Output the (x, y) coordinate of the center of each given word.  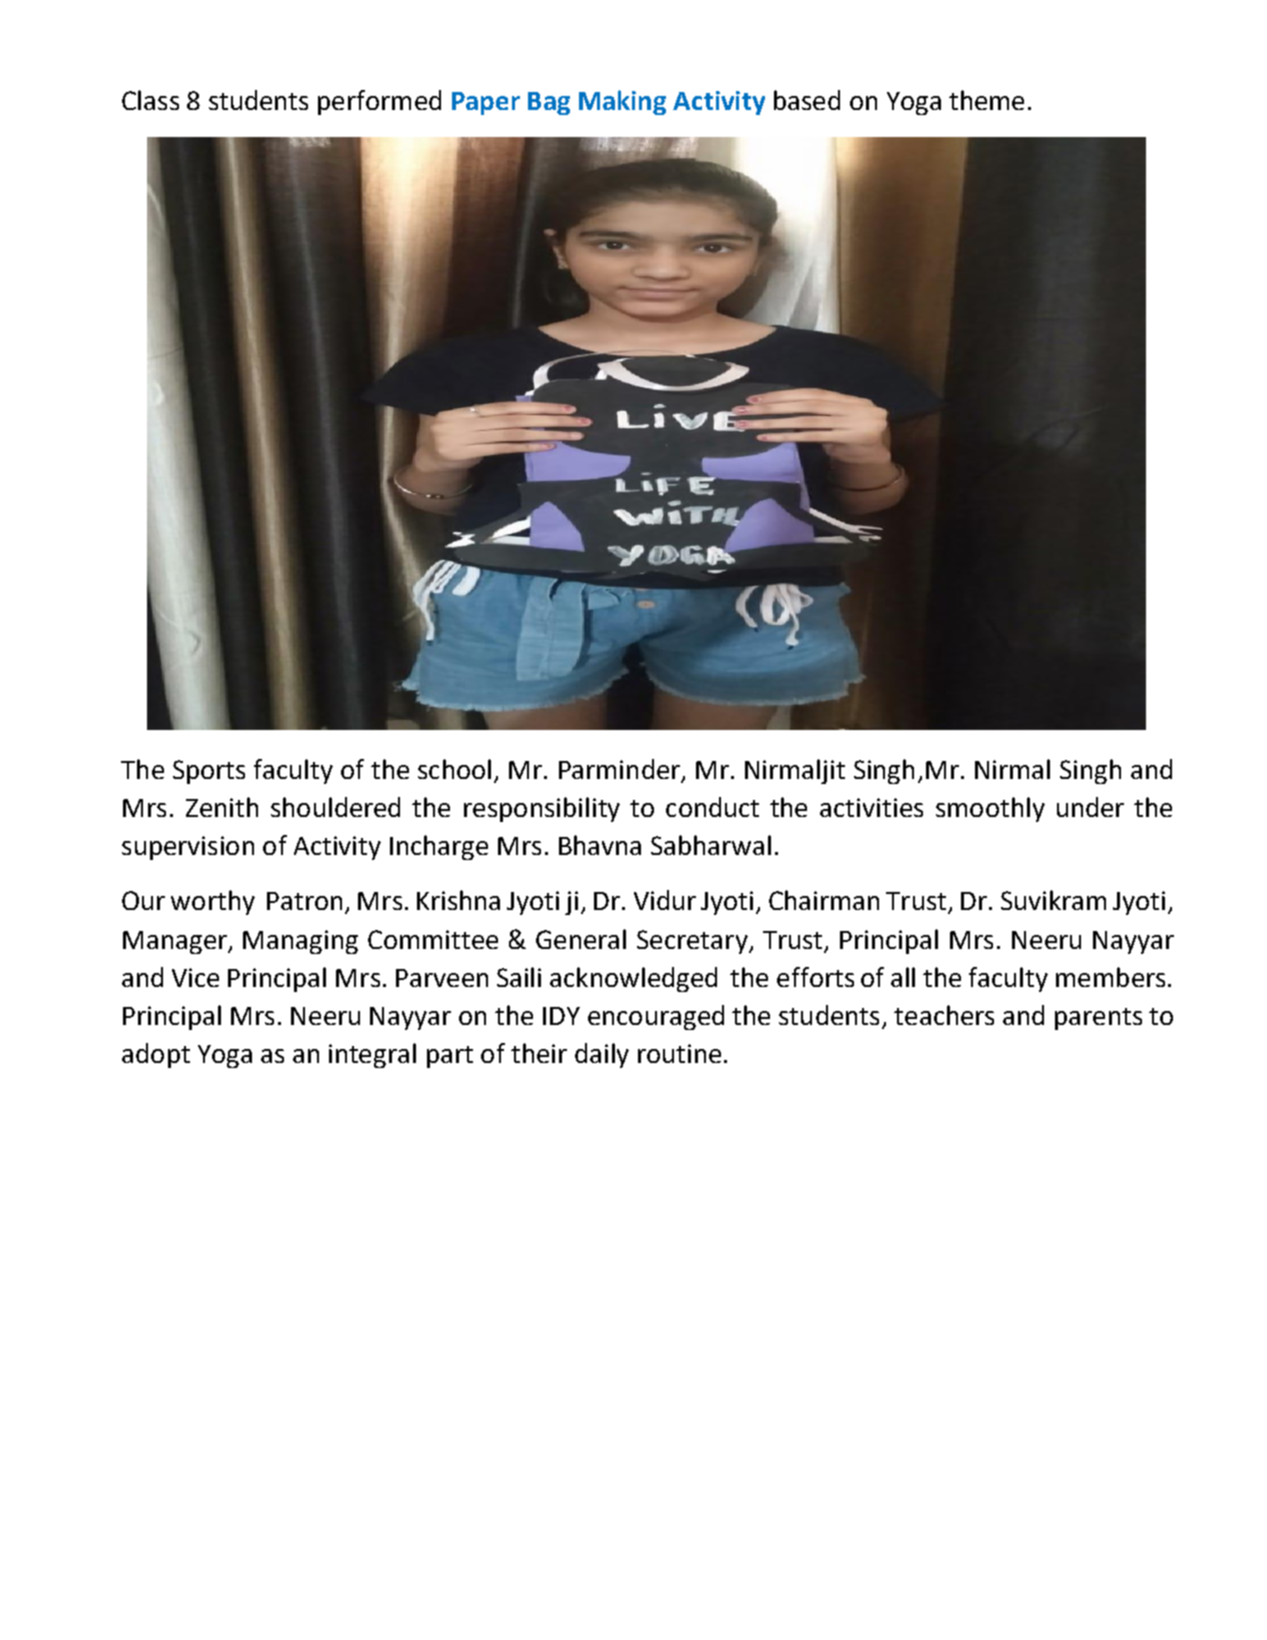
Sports (209, 772)
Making (622, 102)
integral (372, 1055)
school (454, 769)
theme (986, 100)
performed (379, 102)
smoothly (990, 809)
